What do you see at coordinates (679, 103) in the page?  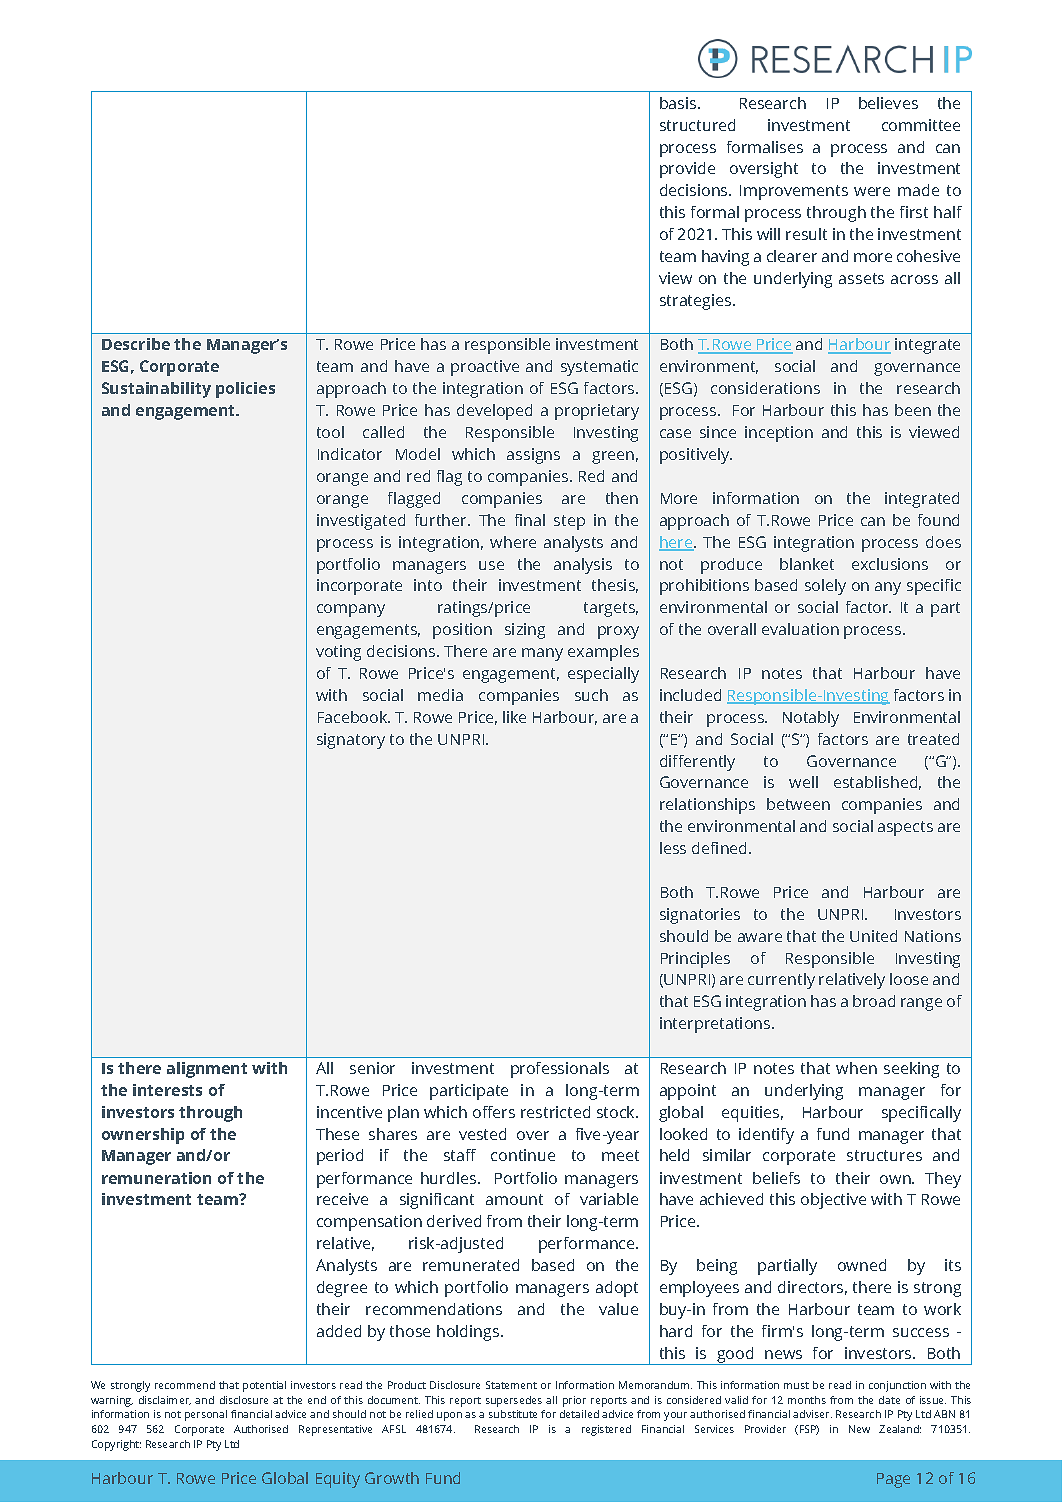 I see `basis` at bounding box center [679, 103].
